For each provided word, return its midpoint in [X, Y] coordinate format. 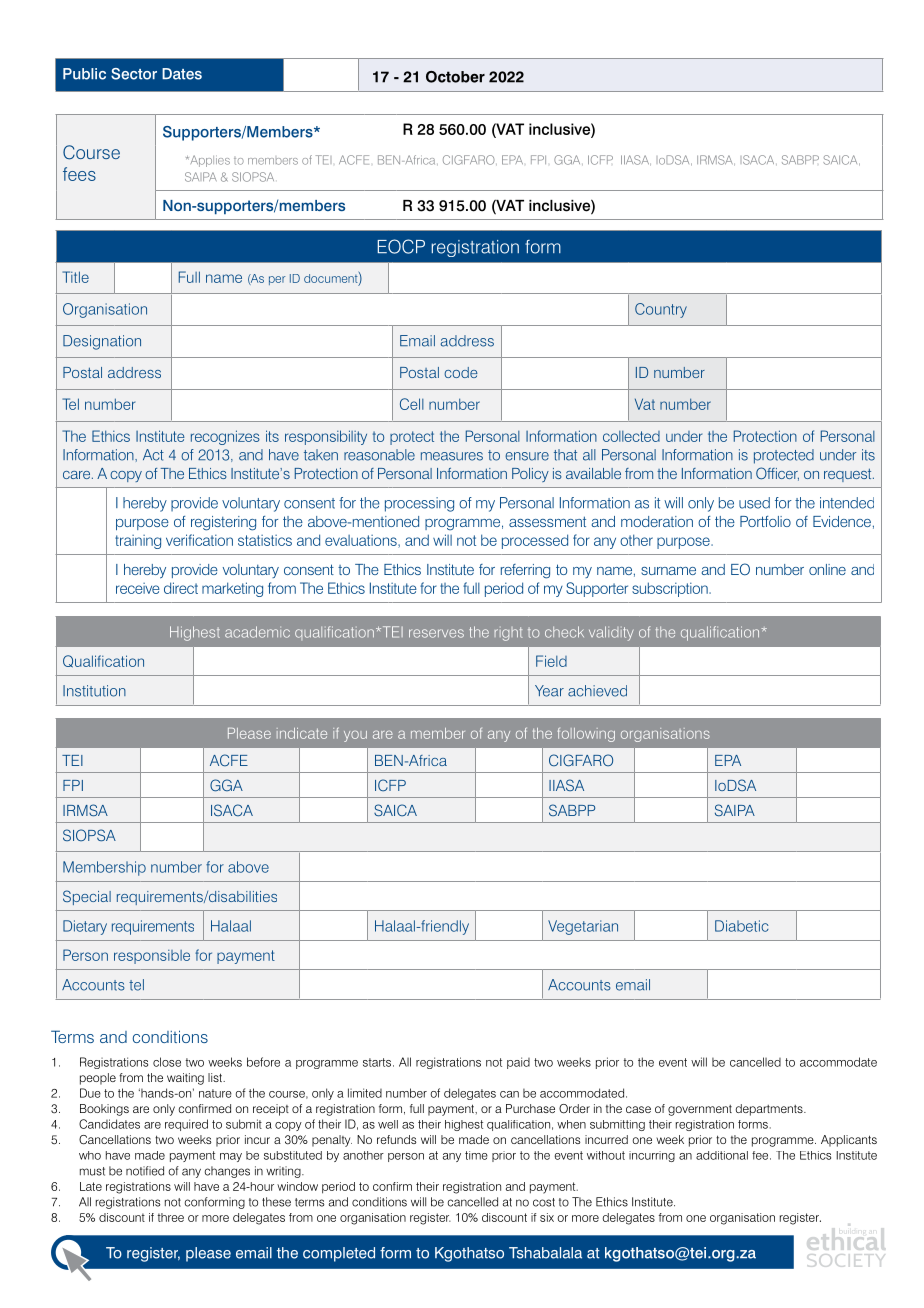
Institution [94, 691]
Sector [134, 74]
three [171, 1217]
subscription [671, 589]
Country [661, 310]
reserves [436, 633]
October [455, 77]
